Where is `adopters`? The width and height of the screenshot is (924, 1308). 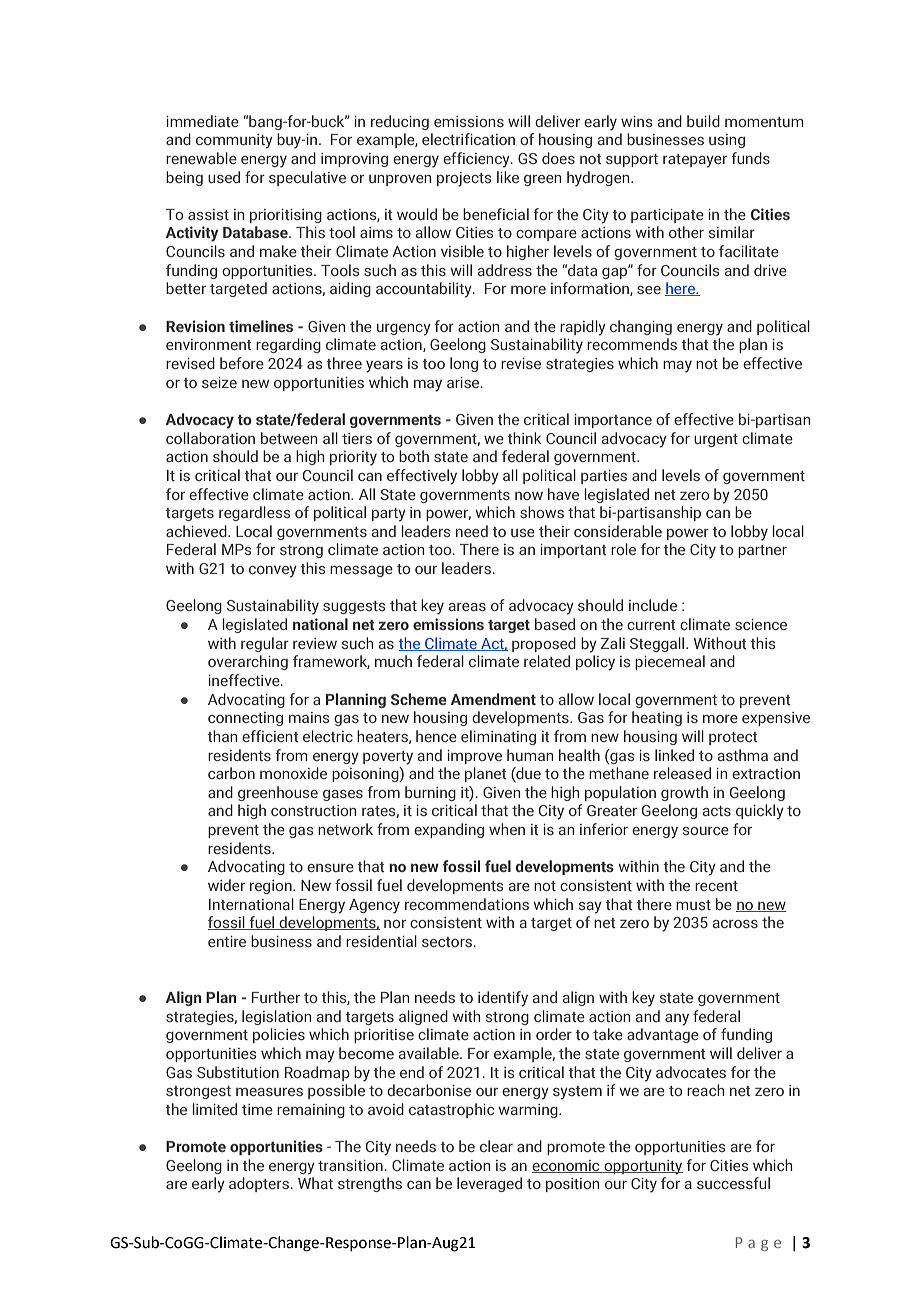 adopters is located at coordinates (259, 1184).
